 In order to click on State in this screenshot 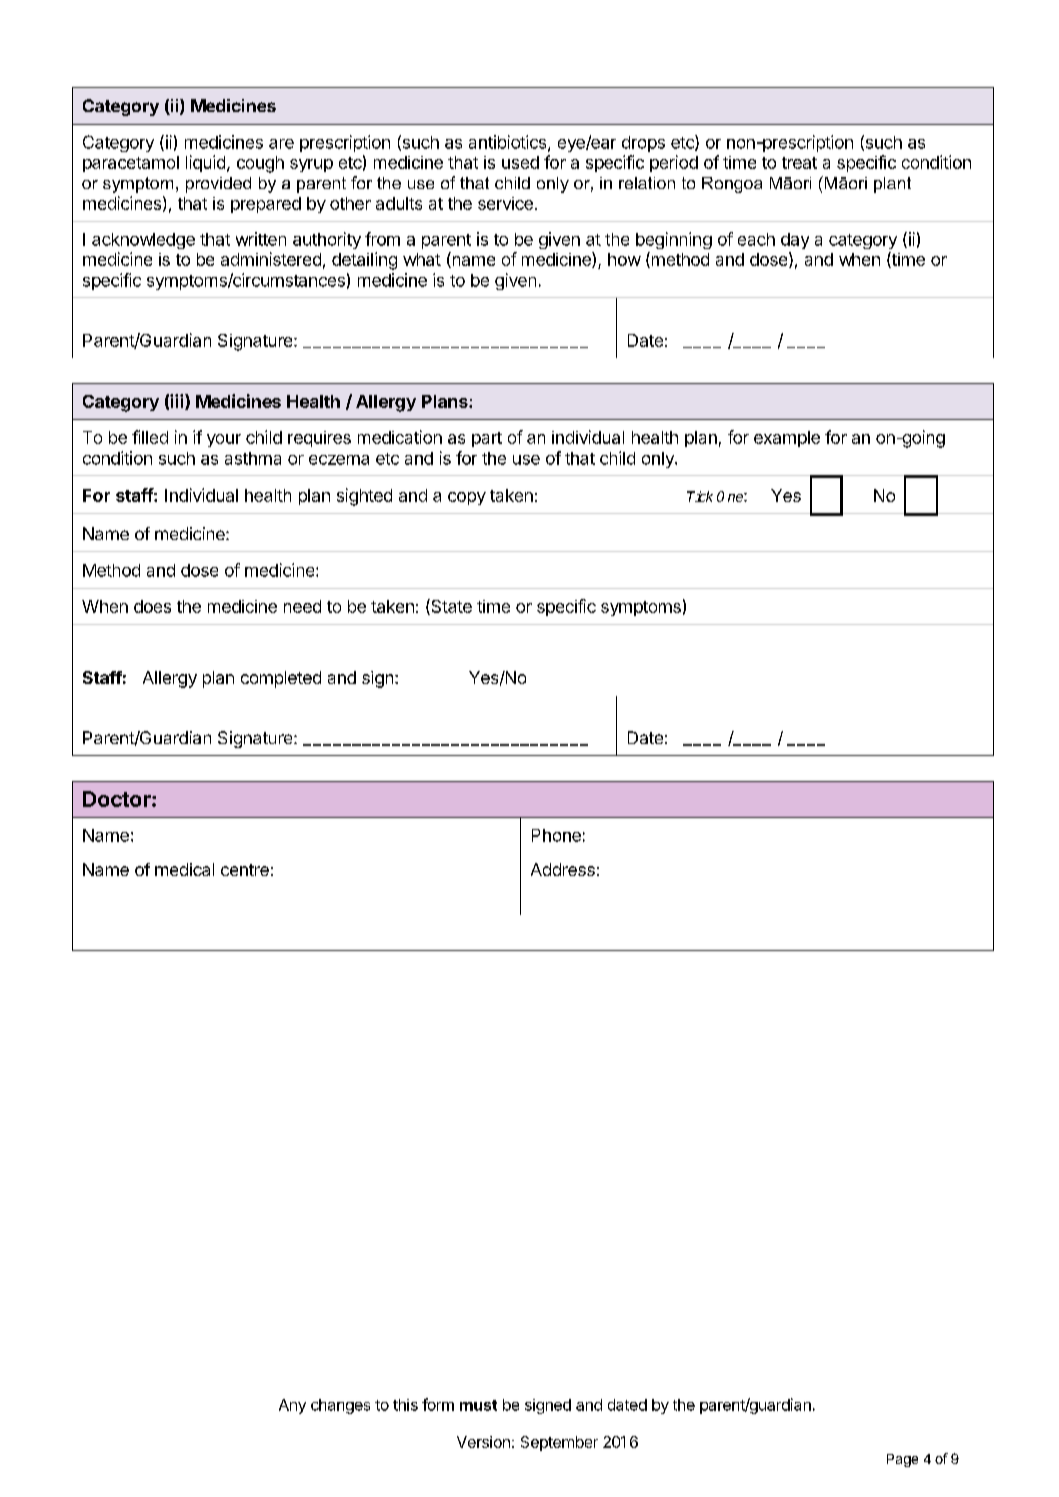, I will do `click(450, 607)`.
